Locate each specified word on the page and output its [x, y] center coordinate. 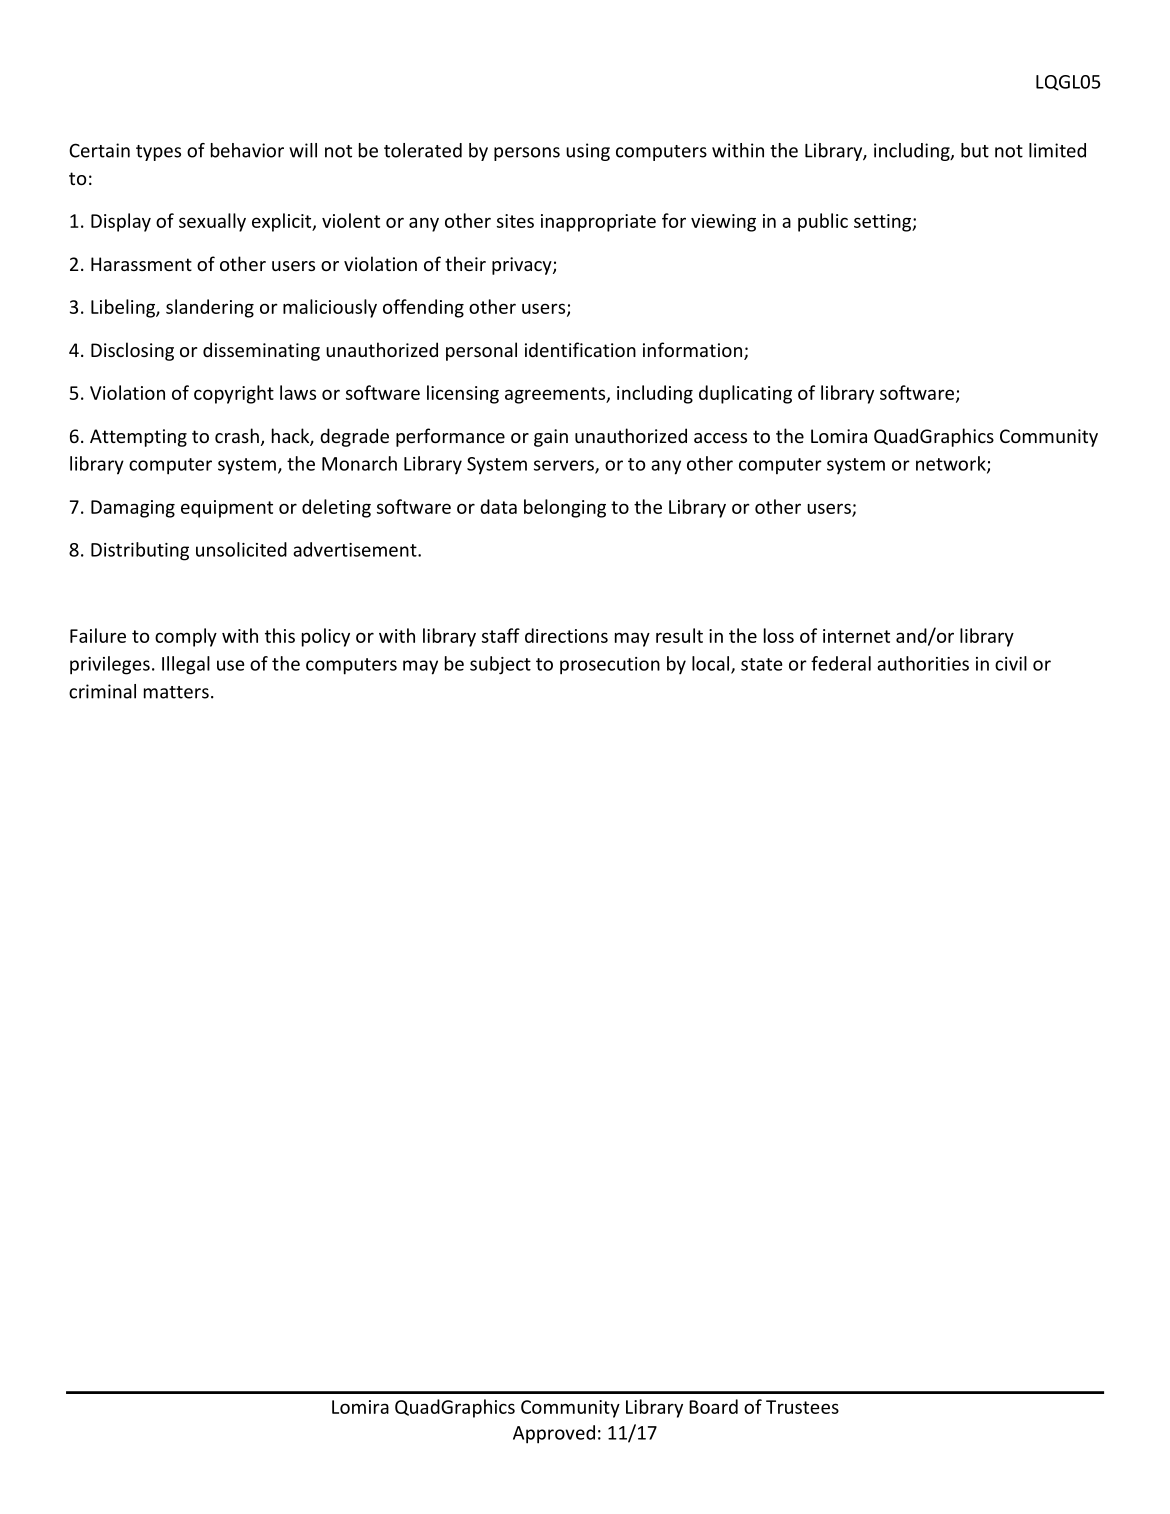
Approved [554, 1434]
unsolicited [241, 549]
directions [566, 635]
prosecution [610, 666]
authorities [923, 663]
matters [176, 692]
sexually [212, 222]
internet [856, 636]
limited [1057, 150]
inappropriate [598, 223]
